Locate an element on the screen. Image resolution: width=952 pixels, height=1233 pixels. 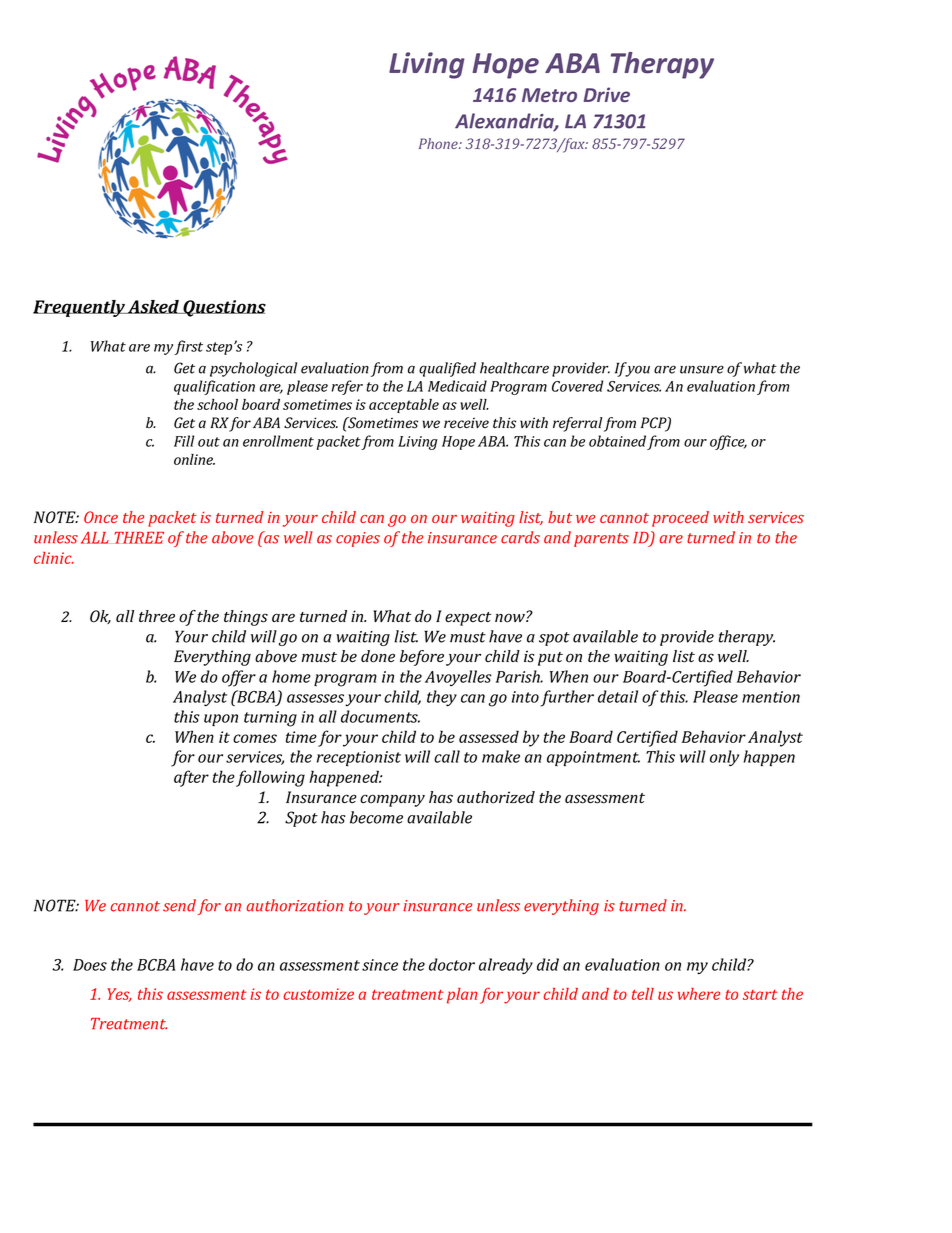
copies is located at coordinates (358, 539).
